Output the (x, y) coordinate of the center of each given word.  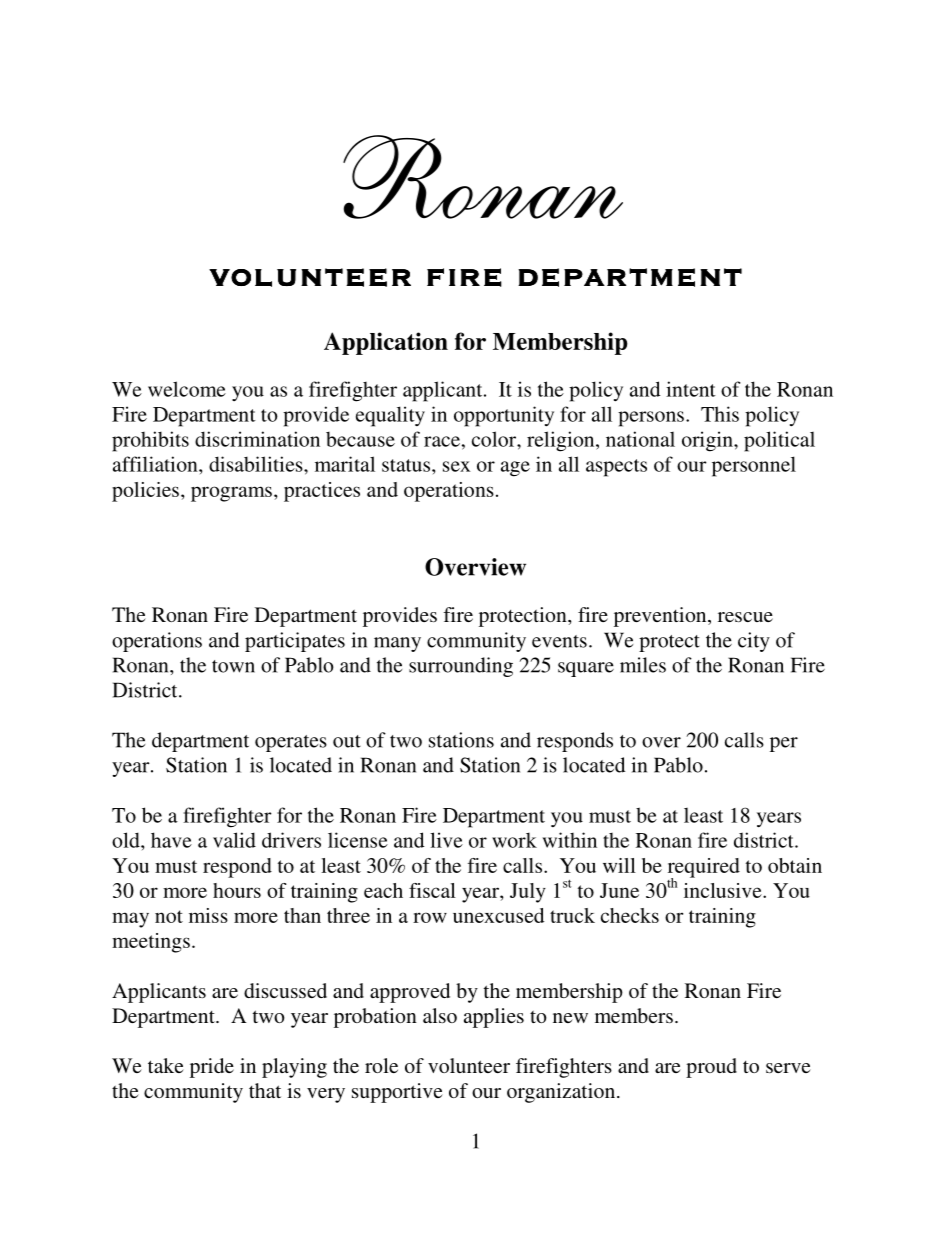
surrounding (461, 667)
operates (291, 743)
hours (237, 890)
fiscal (432, 890)
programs (231, 494)
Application (386, 343)
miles (643, 665)
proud (711, 1068)
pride (212, 1068)
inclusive (724, 890)
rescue (745, 617)
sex (456, 466)
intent (691, 389)
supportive (397, 1093)
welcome (187, 389)
